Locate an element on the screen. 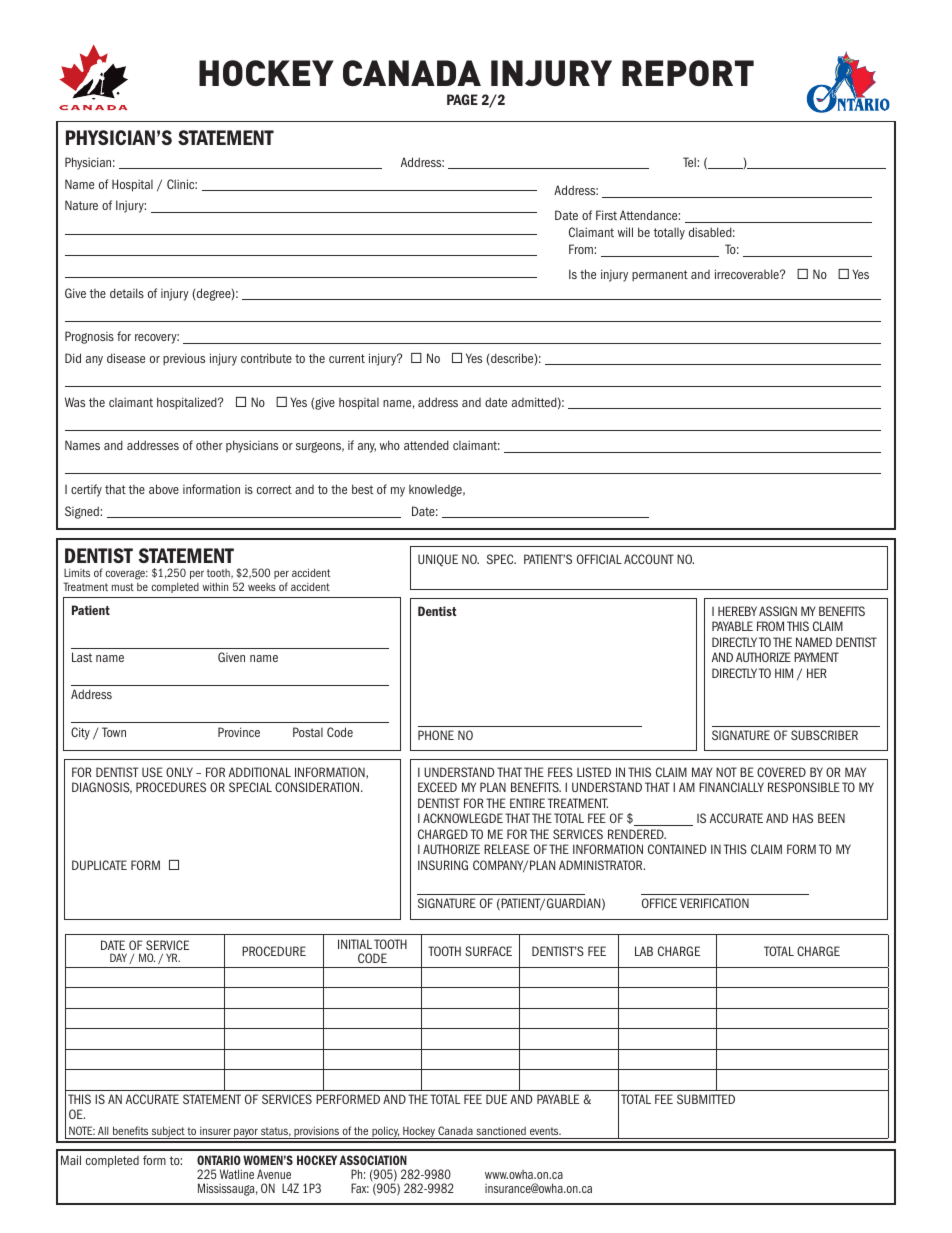  PAGE is located at coordinates (462, 99).
